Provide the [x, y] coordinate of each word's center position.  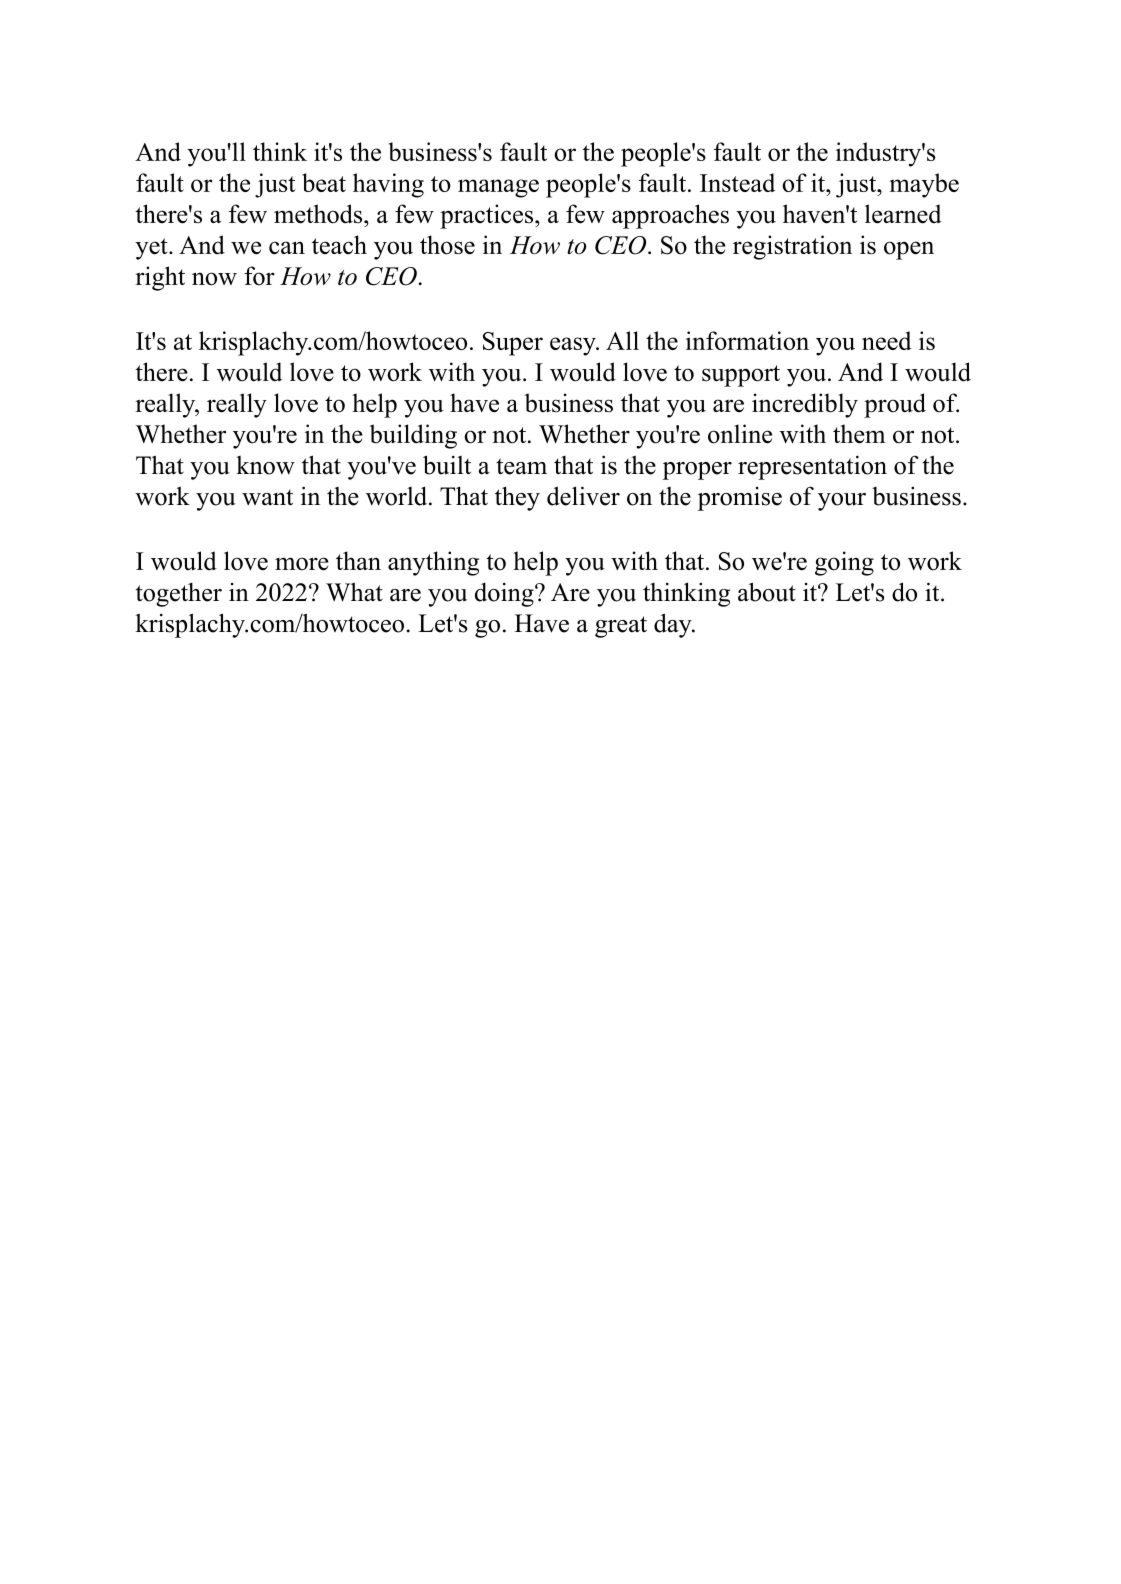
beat [324, 182]
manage [498, 188]
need [887, 340]
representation [812, 467]
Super [513, 344]
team [521, 466]
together [179, 594]
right [160, 278]
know [265, 465]
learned [903, 214]
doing [505, 594]
